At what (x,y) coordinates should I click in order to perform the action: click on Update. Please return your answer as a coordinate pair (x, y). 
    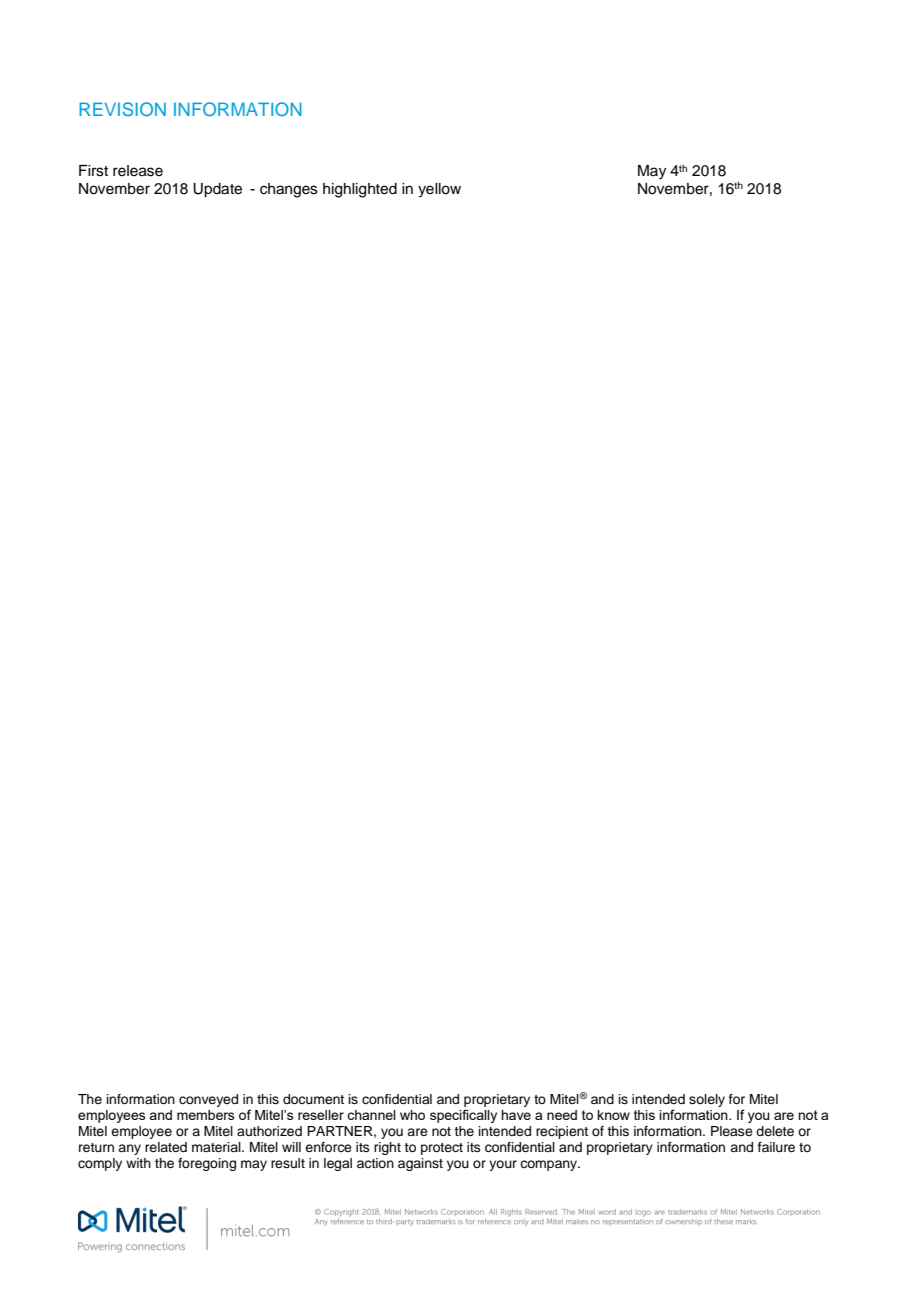
    Looking at the image, I should click on (217, 190).
